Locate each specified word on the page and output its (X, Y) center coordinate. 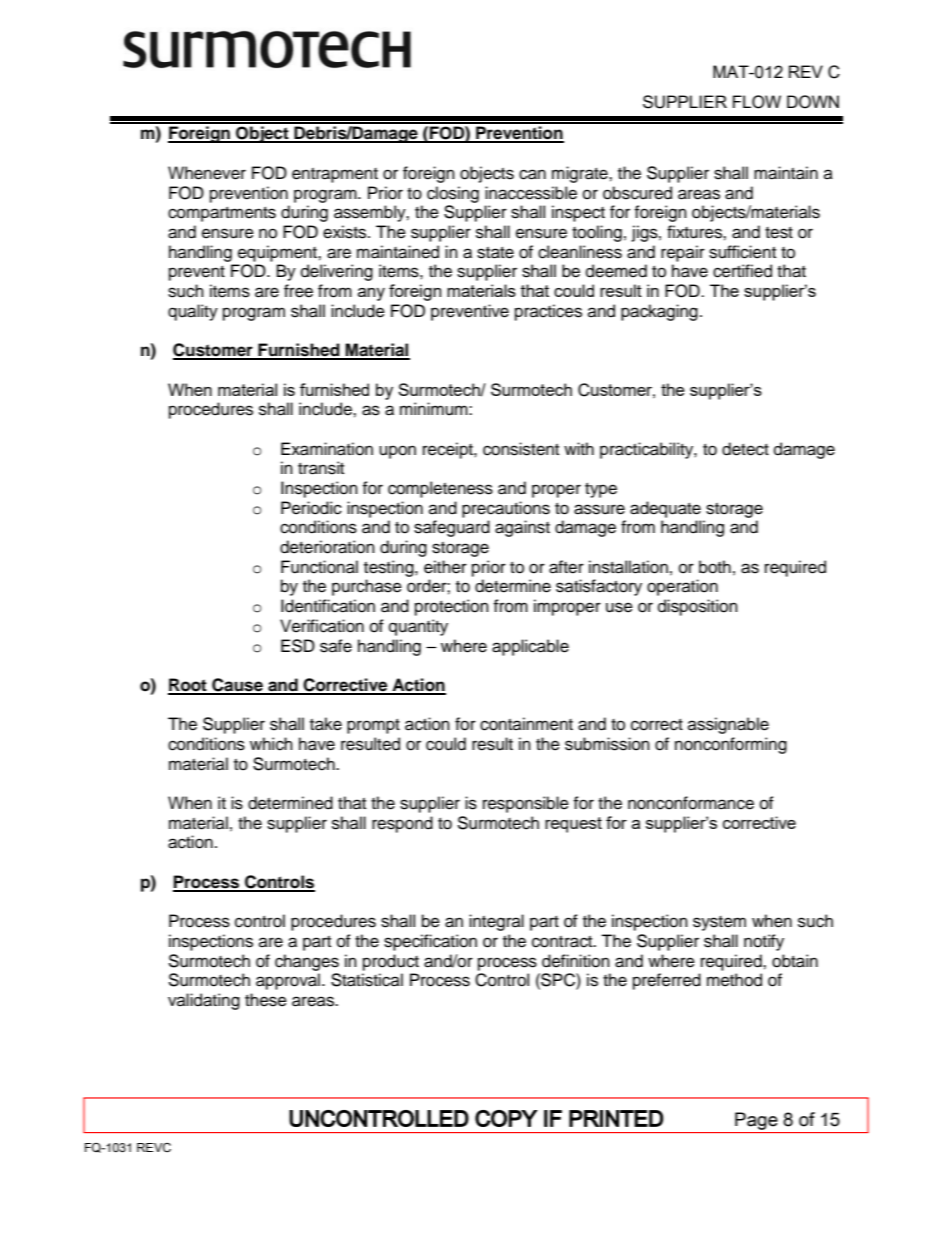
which (271, 744)
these (266, 1000)
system (719, 923)
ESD (298, 646)
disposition (698, 607)
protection (452, 607)
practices (548, 312)
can (532, 174)
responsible (526, 804)
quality (193, 312)
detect (745, 449)
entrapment (335, 175)
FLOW (757, 102)
